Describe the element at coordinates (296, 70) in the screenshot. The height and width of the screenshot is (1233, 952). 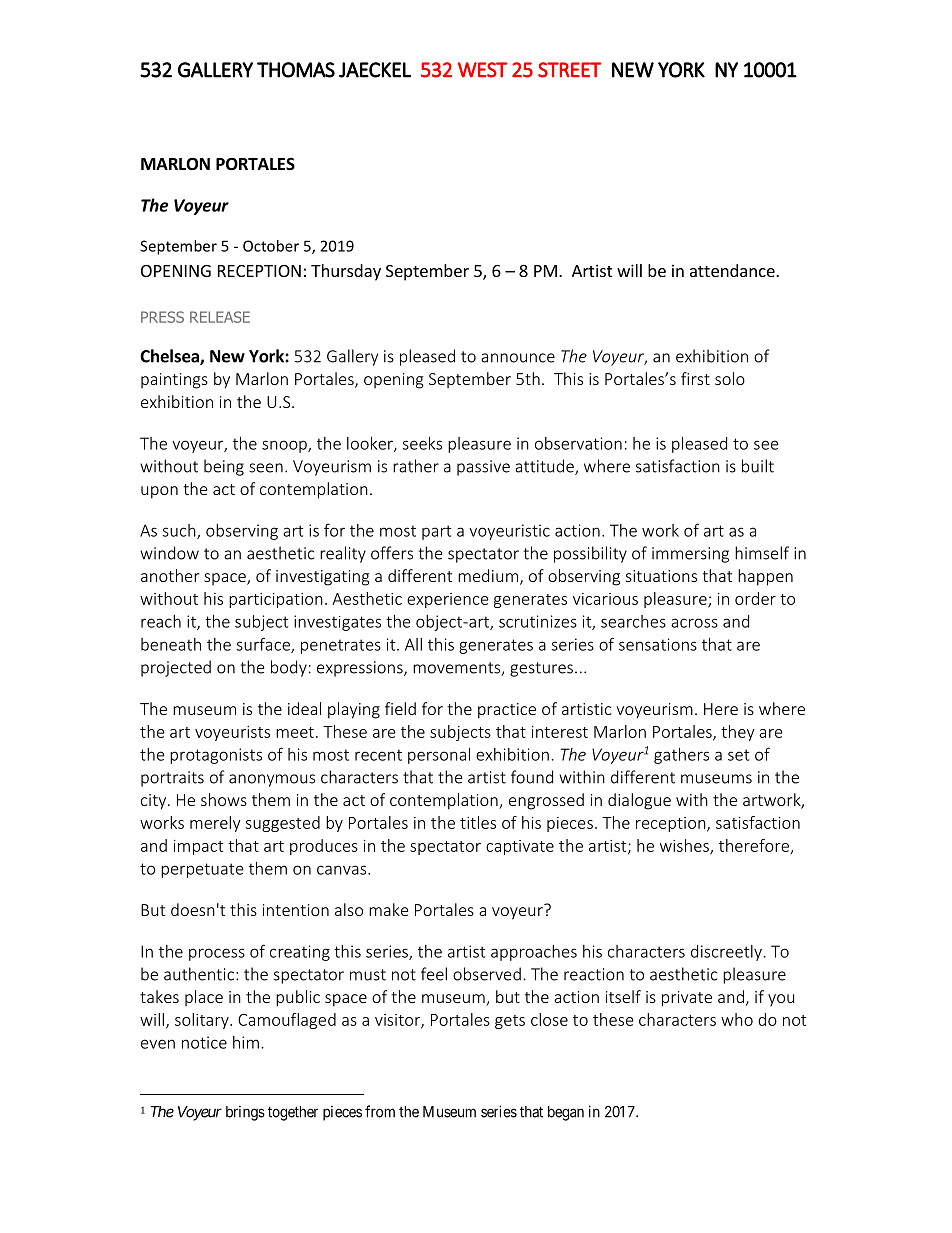
I see `THOMAS` at that location.
